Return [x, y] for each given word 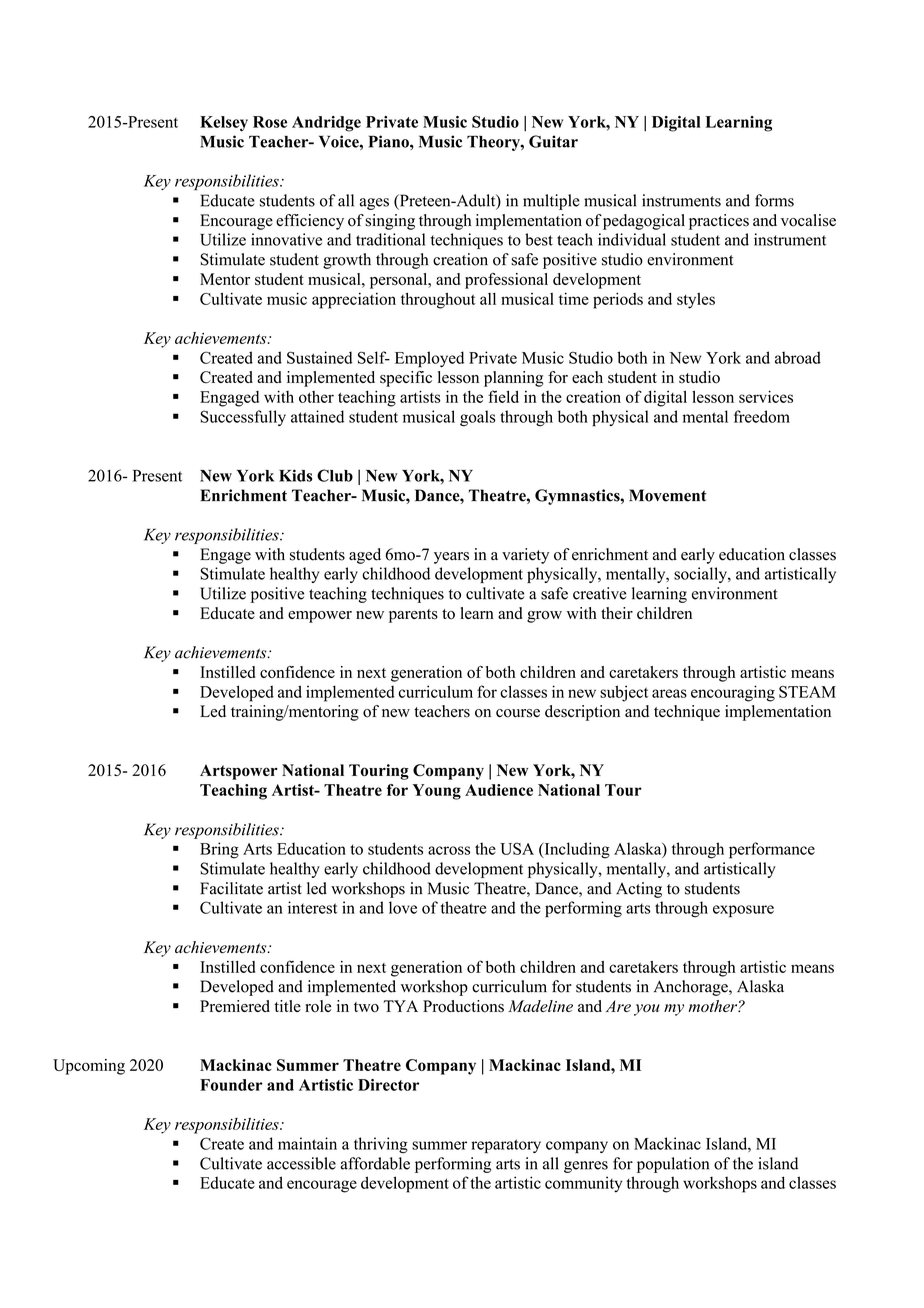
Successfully [243, 418]
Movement [668, 495]
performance [772, 850]
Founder [231, 1085]
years [451, 558]
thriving [381, 1145]
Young [437, 792]
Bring [219, 850]
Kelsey [224, 124]
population [673, 1165]
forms [774, 200]
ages [374, 204]
